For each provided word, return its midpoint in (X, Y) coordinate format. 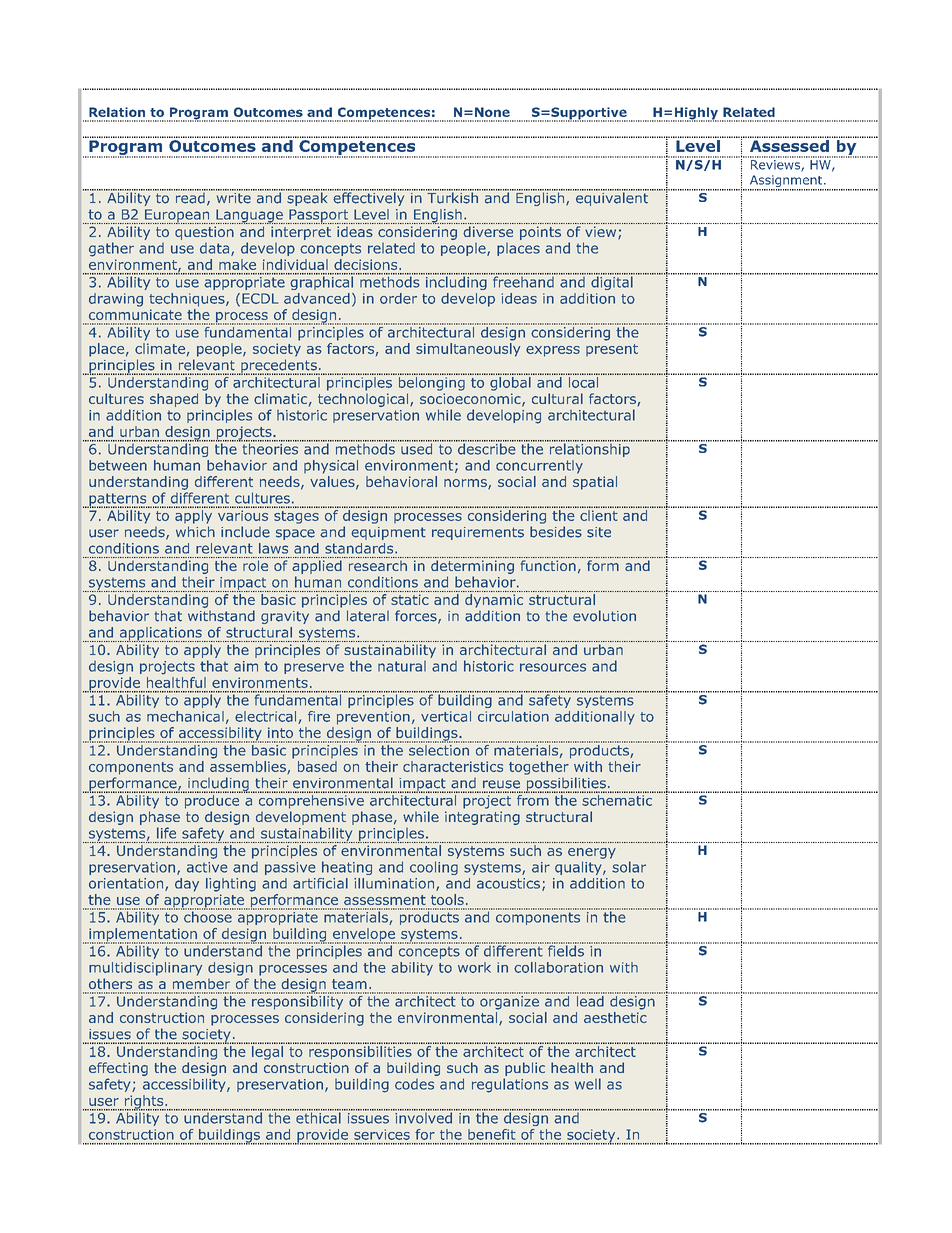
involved (423, 1117)
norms (466, 484)
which (195, 532)
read (190, 197)
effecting (118, 1069)
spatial (595, 483)
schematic (617, 799)
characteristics (453, 766)
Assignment (786, 182)
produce (212, 800)
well (588, 1084)
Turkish (453, 197)
